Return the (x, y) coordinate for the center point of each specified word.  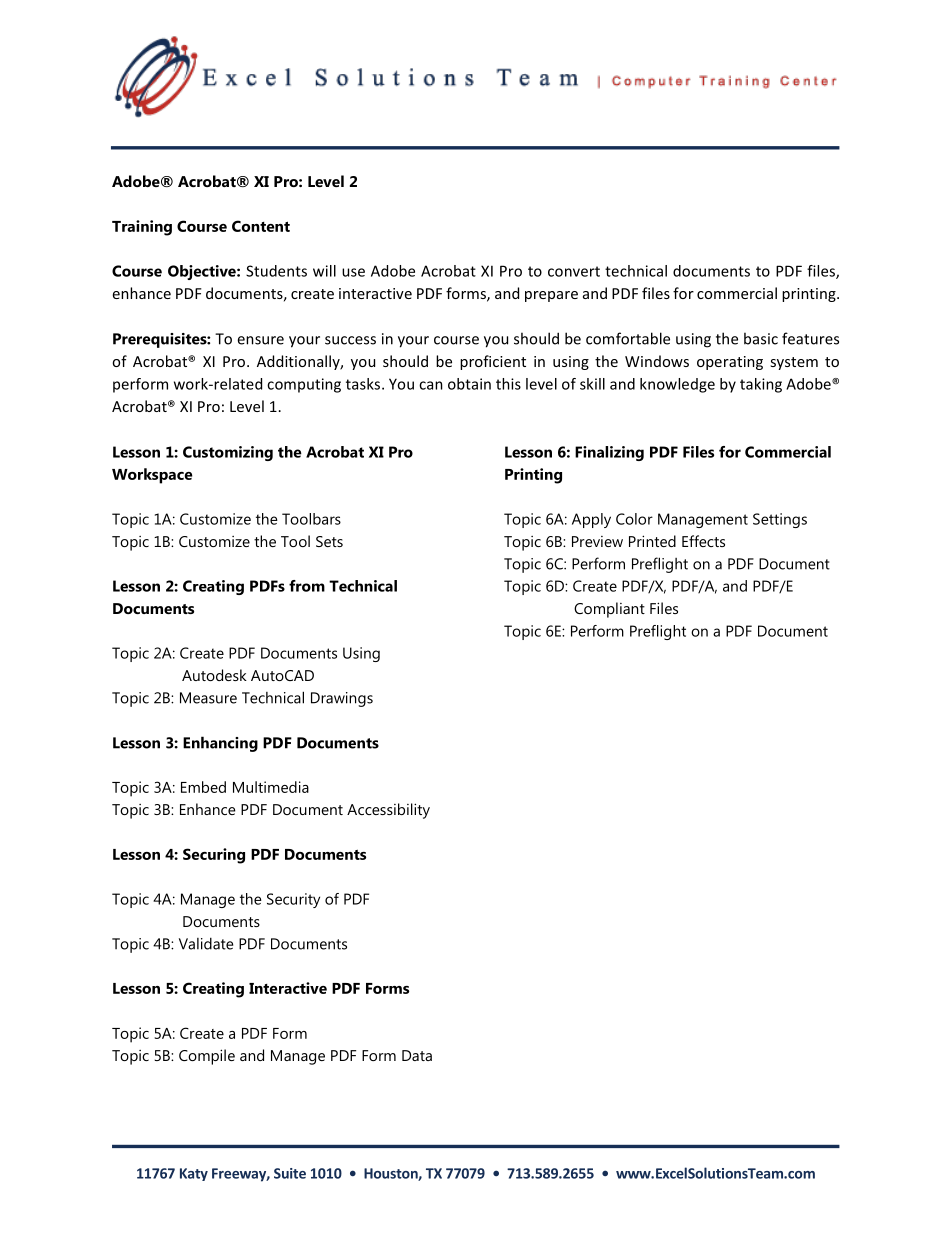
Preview (597, 541)
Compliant (609, 610)
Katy (194, 1174)
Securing (214, 856)
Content (261, 226)
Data (417, 1055)
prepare (551, 296)
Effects (703, 541)
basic (761, 338)
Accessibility (388, 811)
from (307, 586)
